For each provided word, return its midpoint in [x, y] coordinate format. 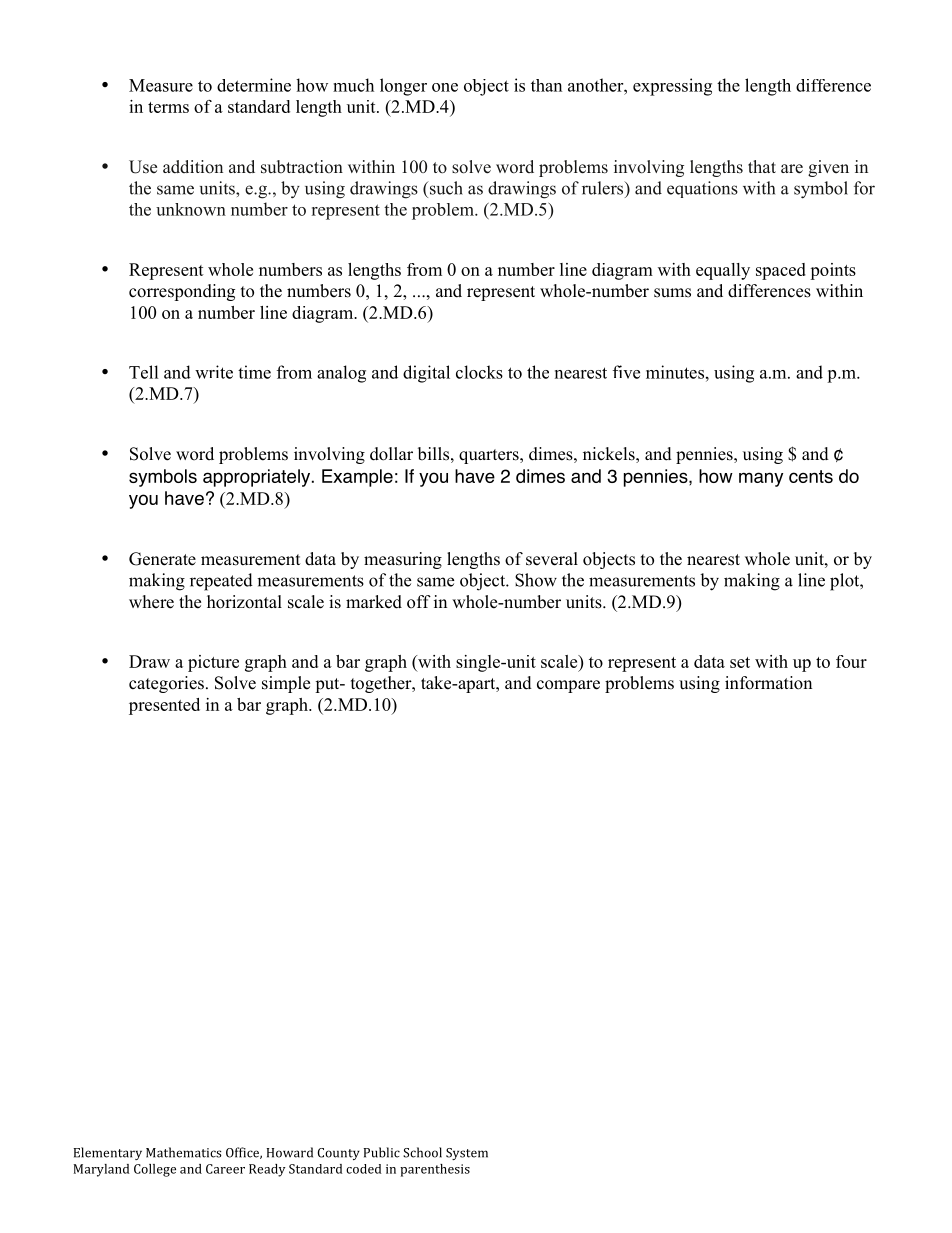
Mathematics [183, 1152]
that [762, 166]
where [151, 602]
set [740, 662]
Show [536, 580]
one [445, 87]
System [467, 1154]
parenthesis [435, 1170]
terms [168, 107]
